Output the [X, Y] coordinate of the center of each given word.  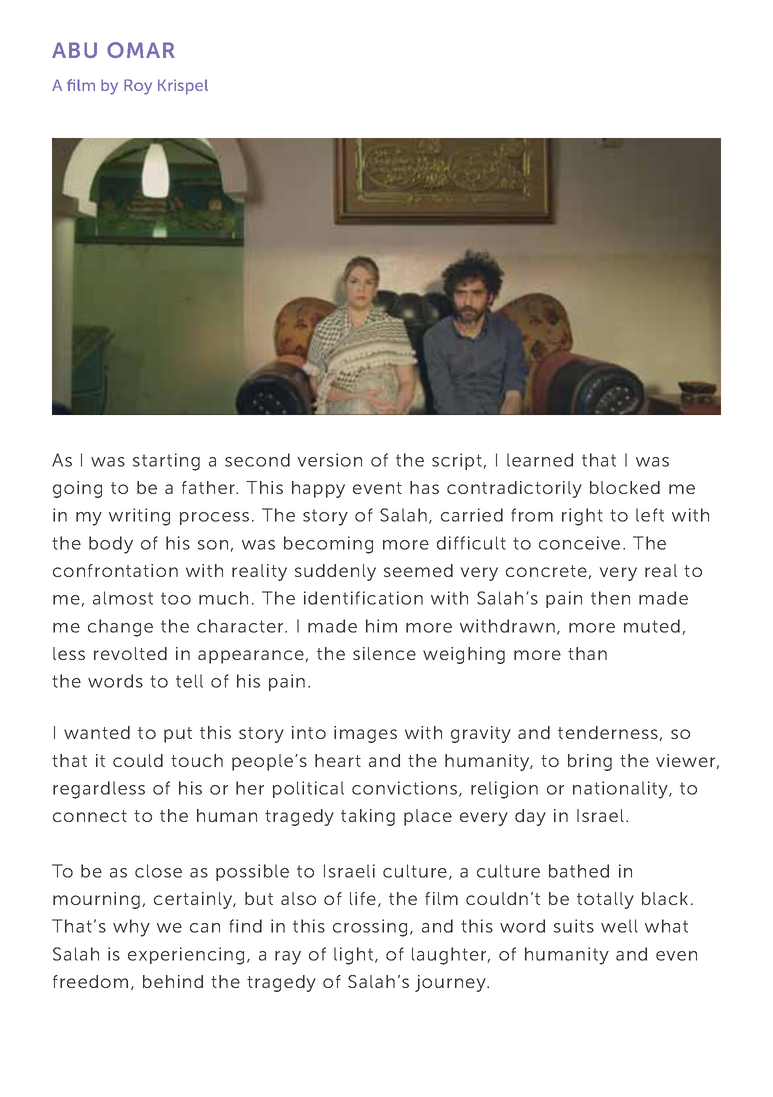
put [178, 735]
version [329, 460]
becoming [328, 545]
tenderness [609, 733]
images [365, 734]
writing [139, 517]
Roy [138, 87]
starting [166, 462]
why [131, 928]
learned [540, 460]
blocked [625, 487]
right [582, 517]
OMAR [141, 50]
